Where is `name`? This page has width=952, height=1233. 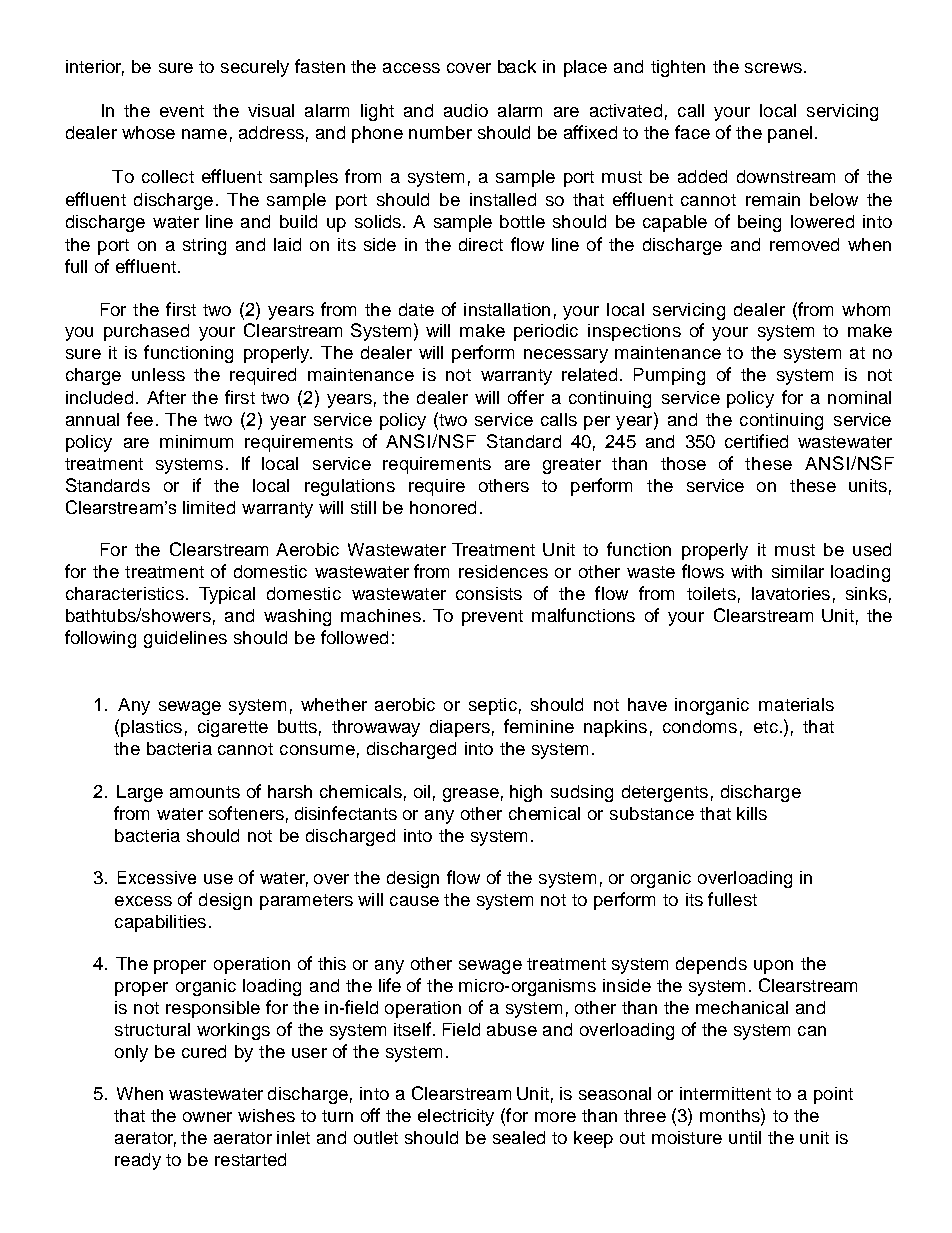
name is located at coordinates (204, 134).
